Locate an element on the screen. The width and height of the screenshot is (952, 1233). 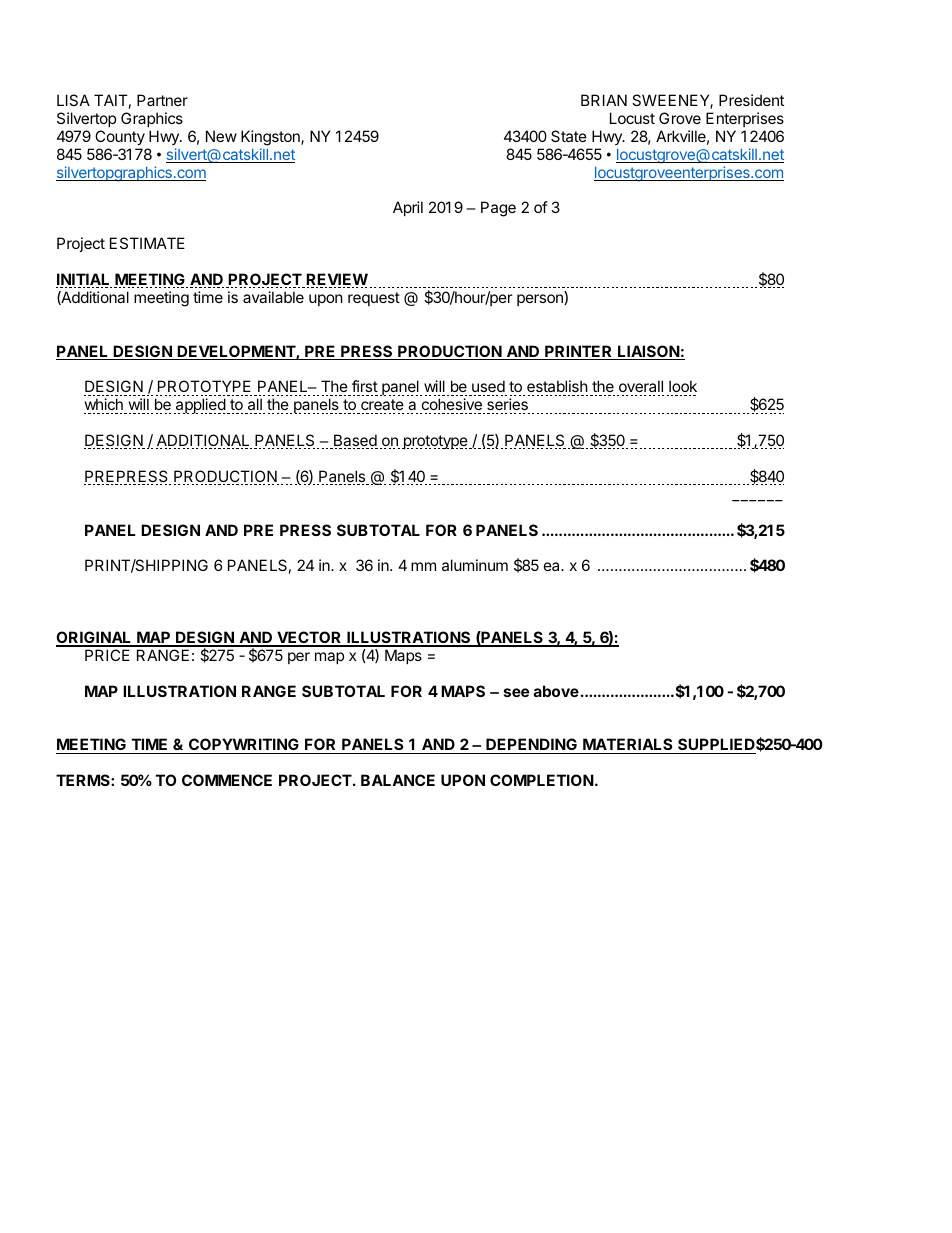
BRIAN is located at coordinates (604, 100).
